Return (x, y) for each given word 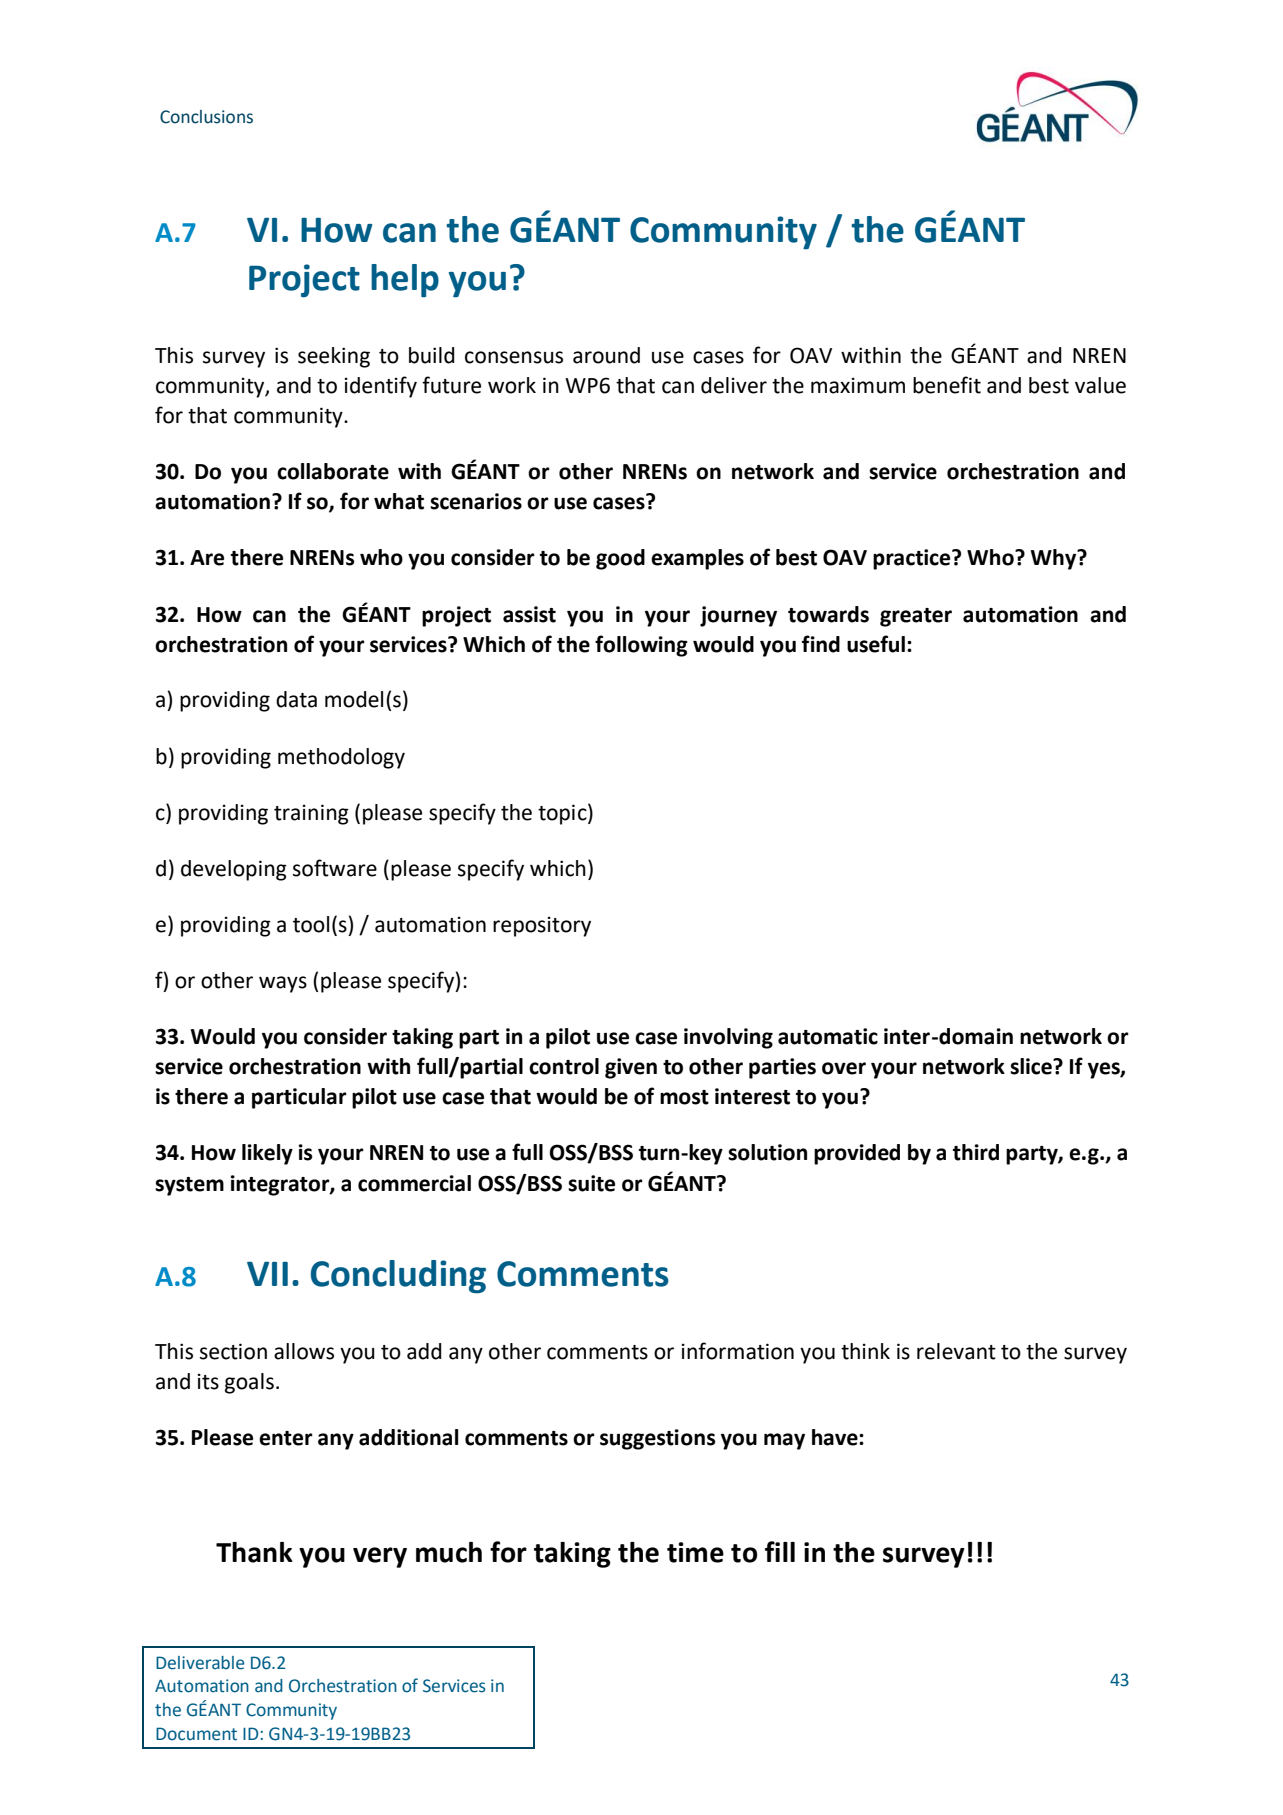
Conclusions (206, 117)
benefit (947, 385)
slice (1032, 1066)
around (606, 355)
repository (542, 926)
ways (283, 984)
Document (196, 1734)
